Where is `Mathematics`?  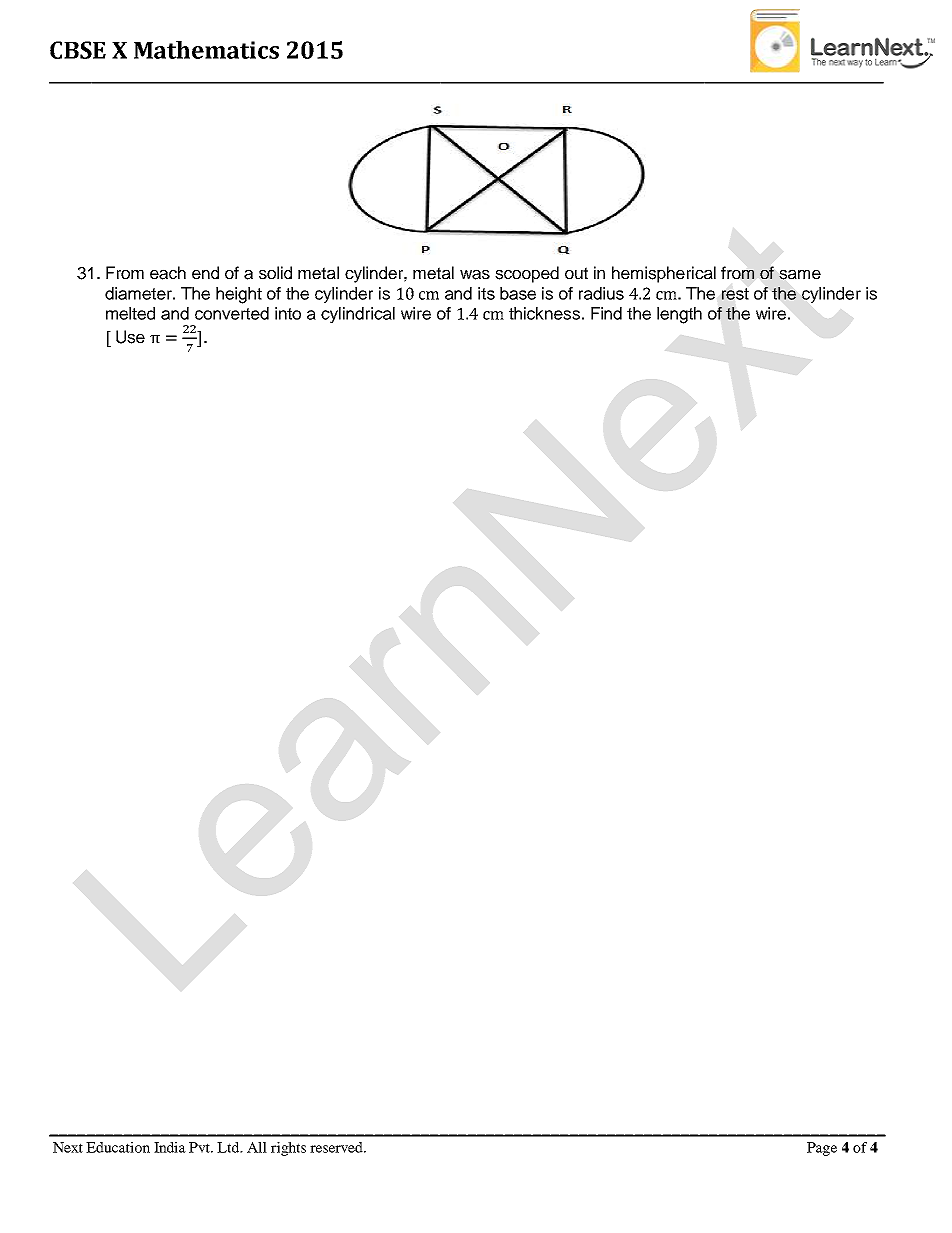
Mathematics is located at coordinates (206, 50).
